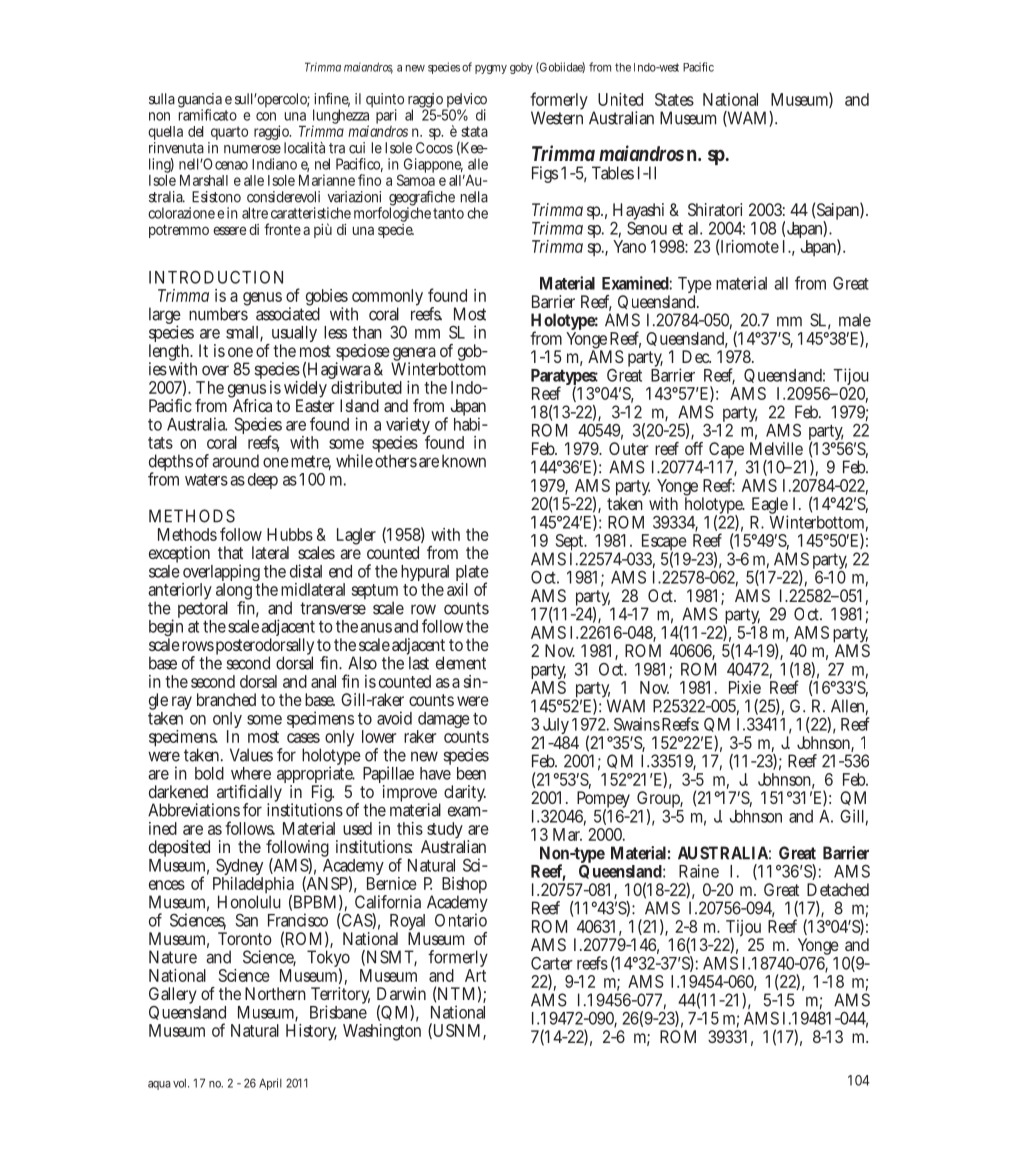  What do you see at coordinates (855, 320) in the screenshot?
I see `male` at bounding box center [855, 320].
